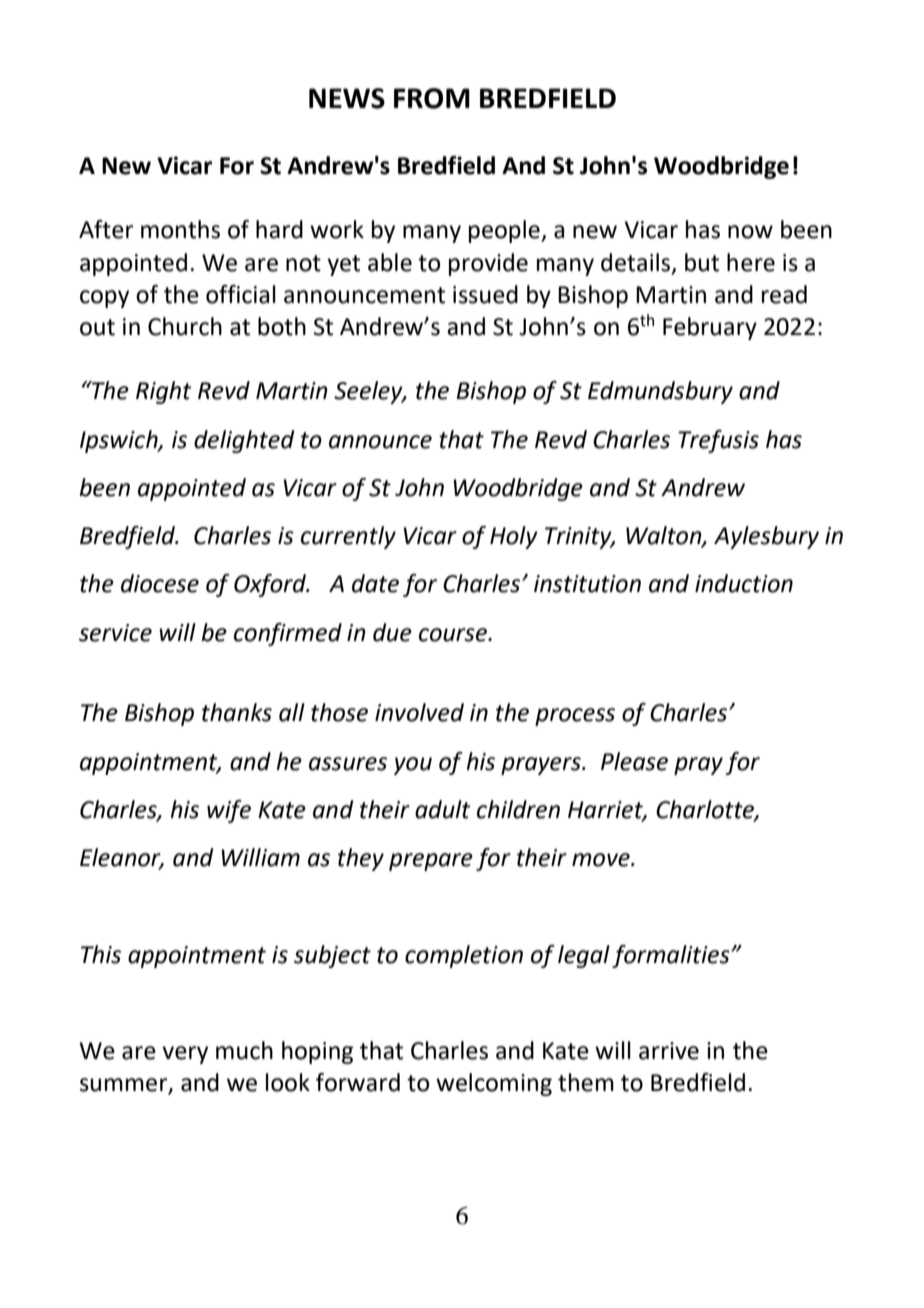  Describe the element at coordinates (229, 811) in the page. I see `wife` at that location.
